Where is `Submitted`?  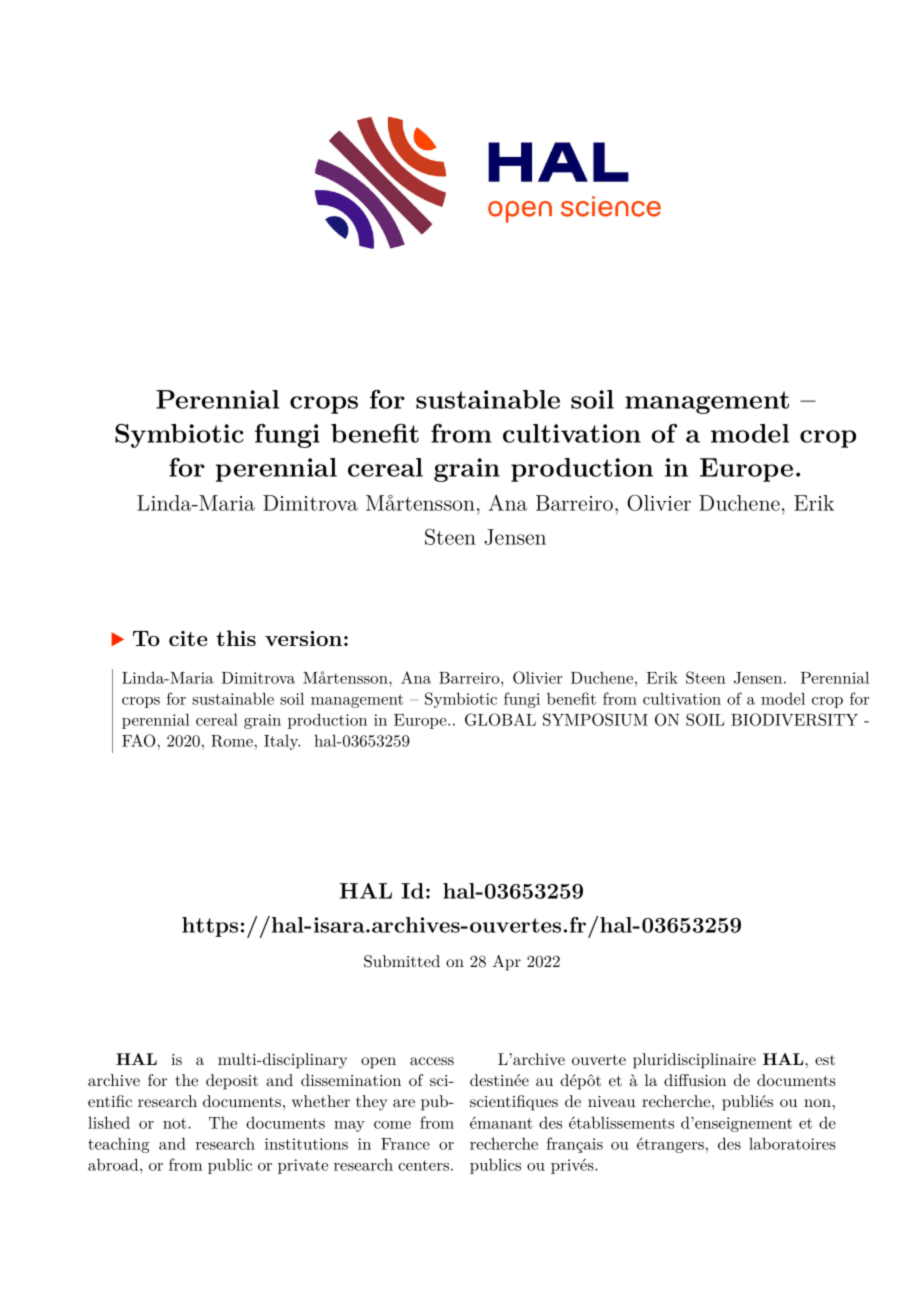 Submitted is located at coordinates (402, 961).
